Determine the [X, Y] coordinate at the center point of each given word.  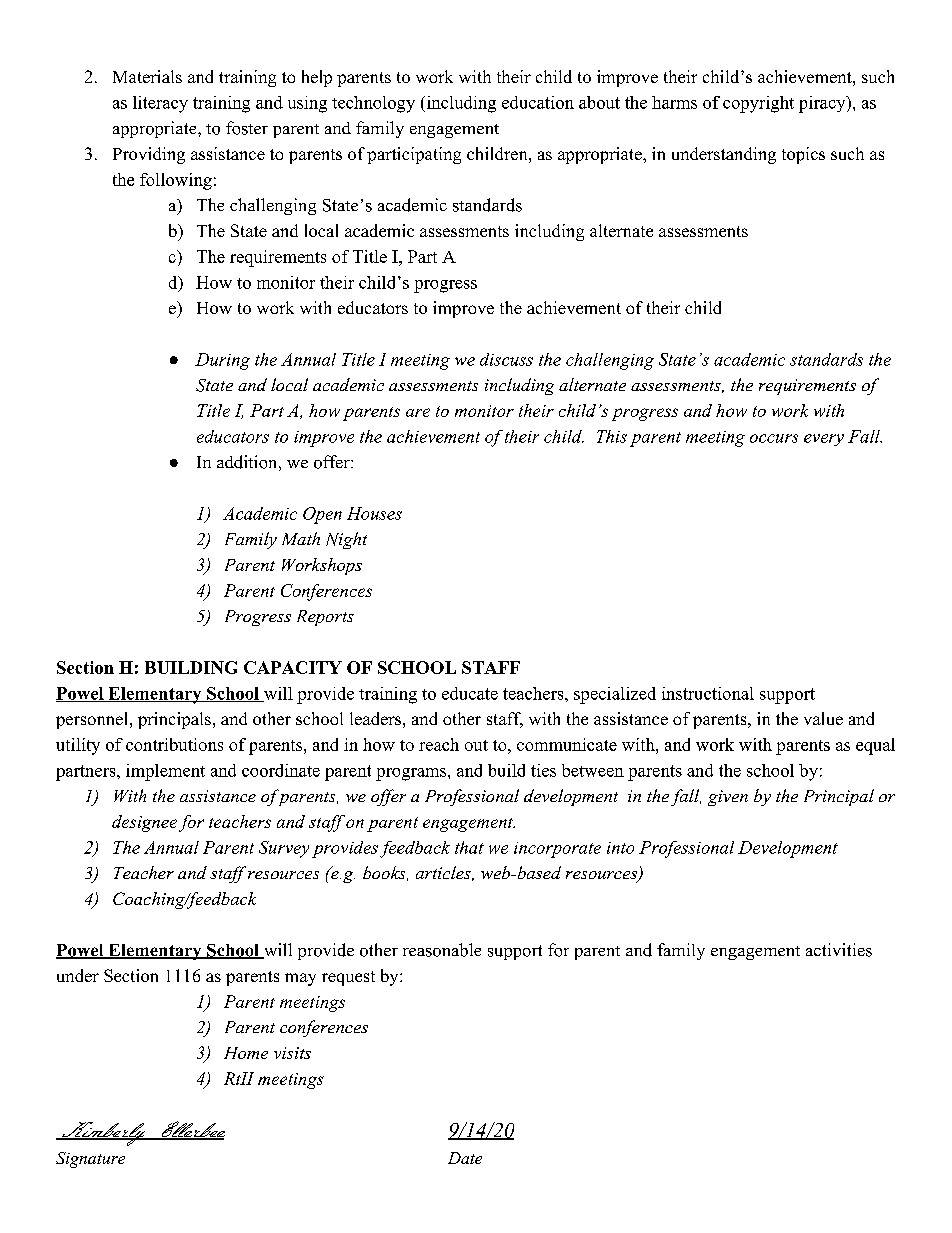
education [538, 102]
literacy [160, 104]
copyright [758, 104]
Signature [90, 1160]
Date [465, 1158]
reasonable [442, 950]
